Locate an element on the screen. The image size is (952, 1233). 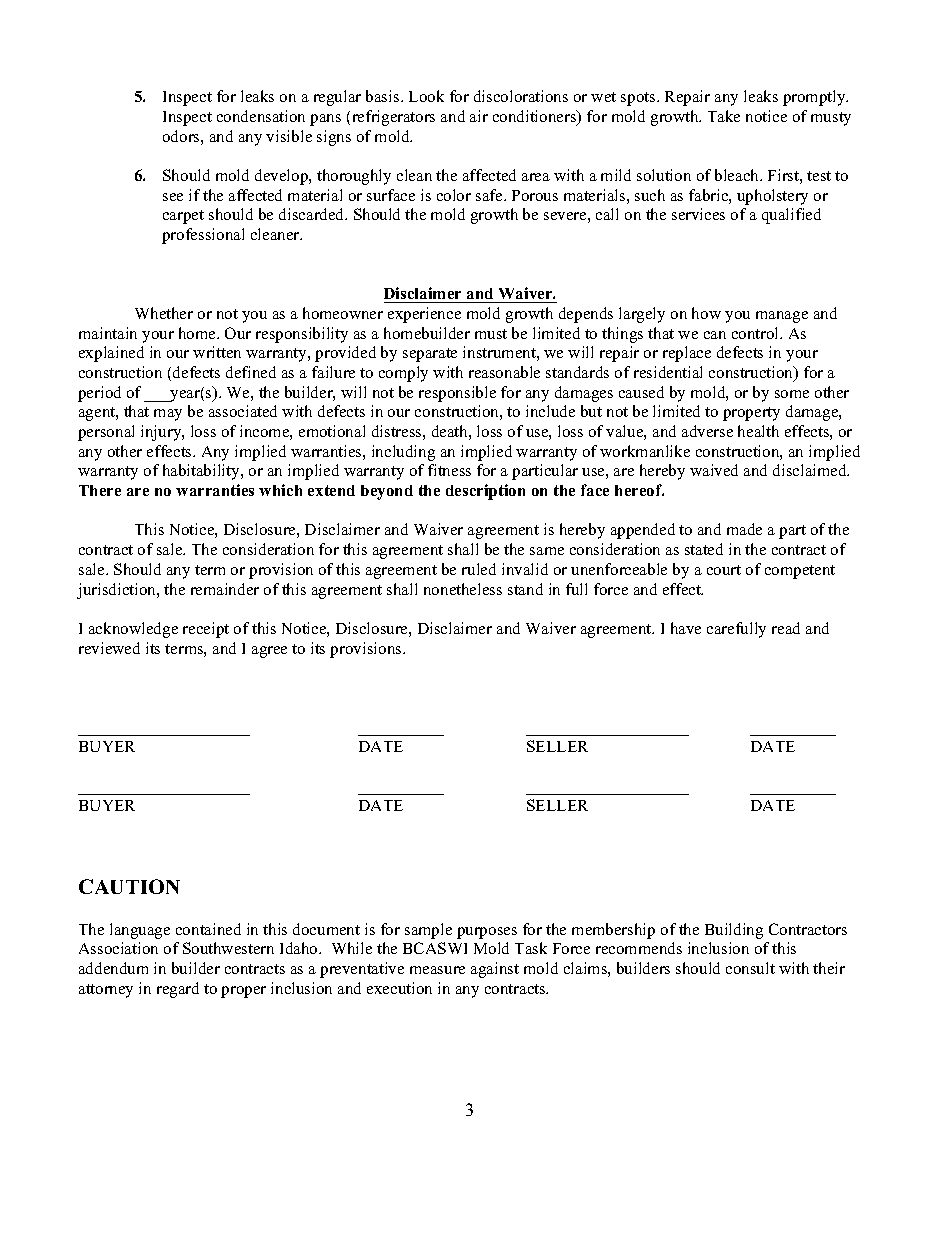
condensation is located at coordinates (261, 116).
